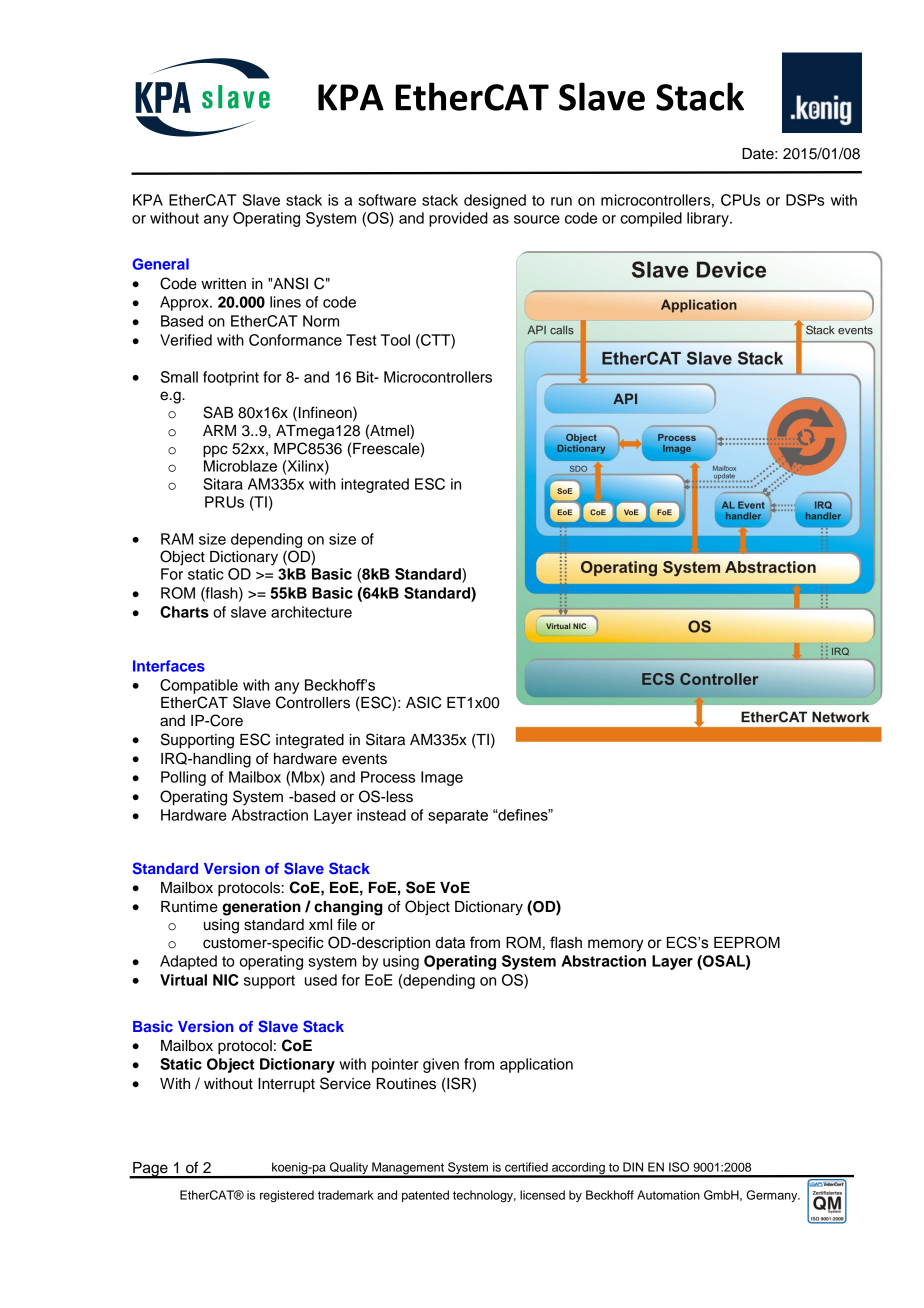  I want to click on provided, so click(458, 219).
